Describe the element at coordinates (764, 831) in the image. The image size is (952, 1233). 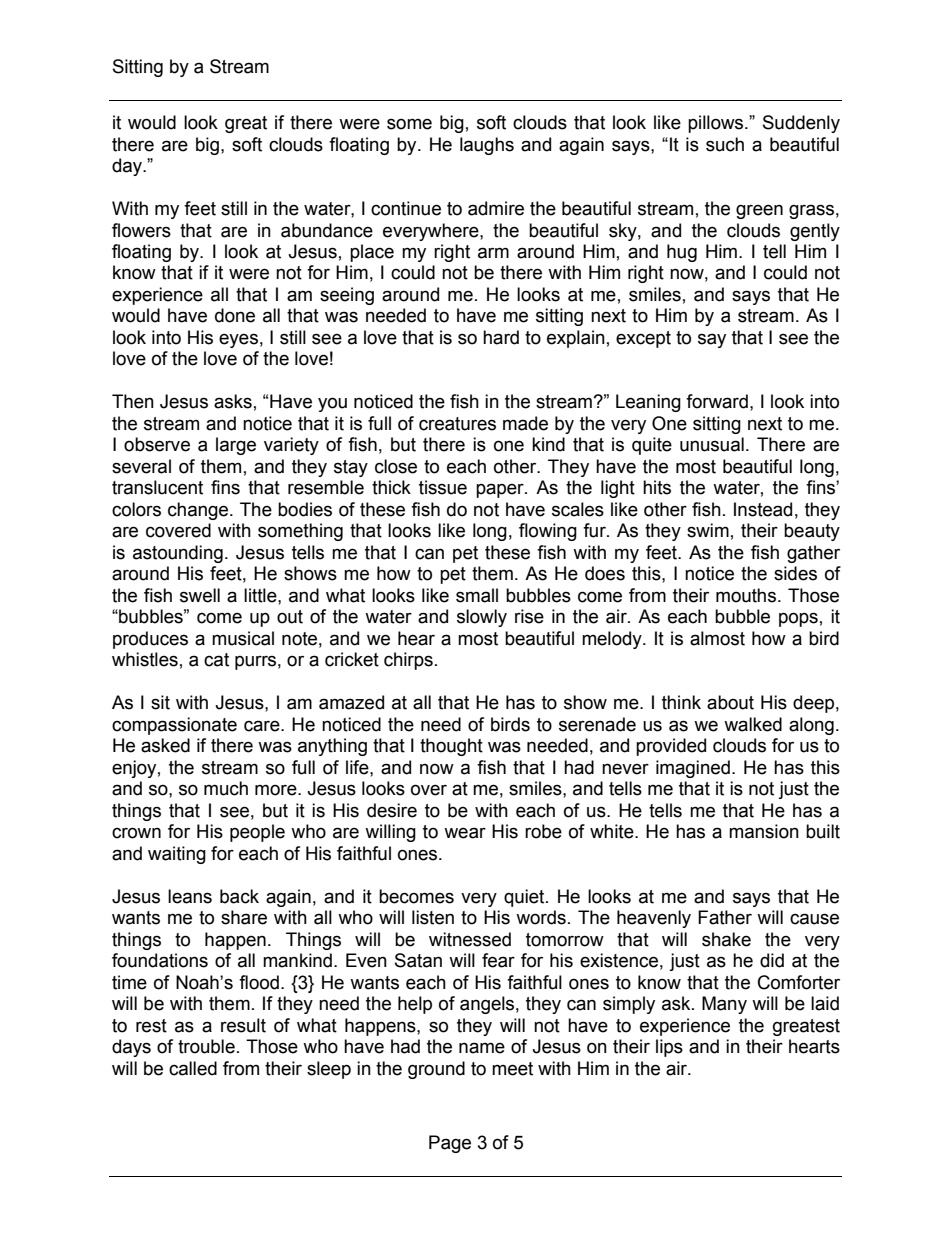
I see `mansion` at that location.
